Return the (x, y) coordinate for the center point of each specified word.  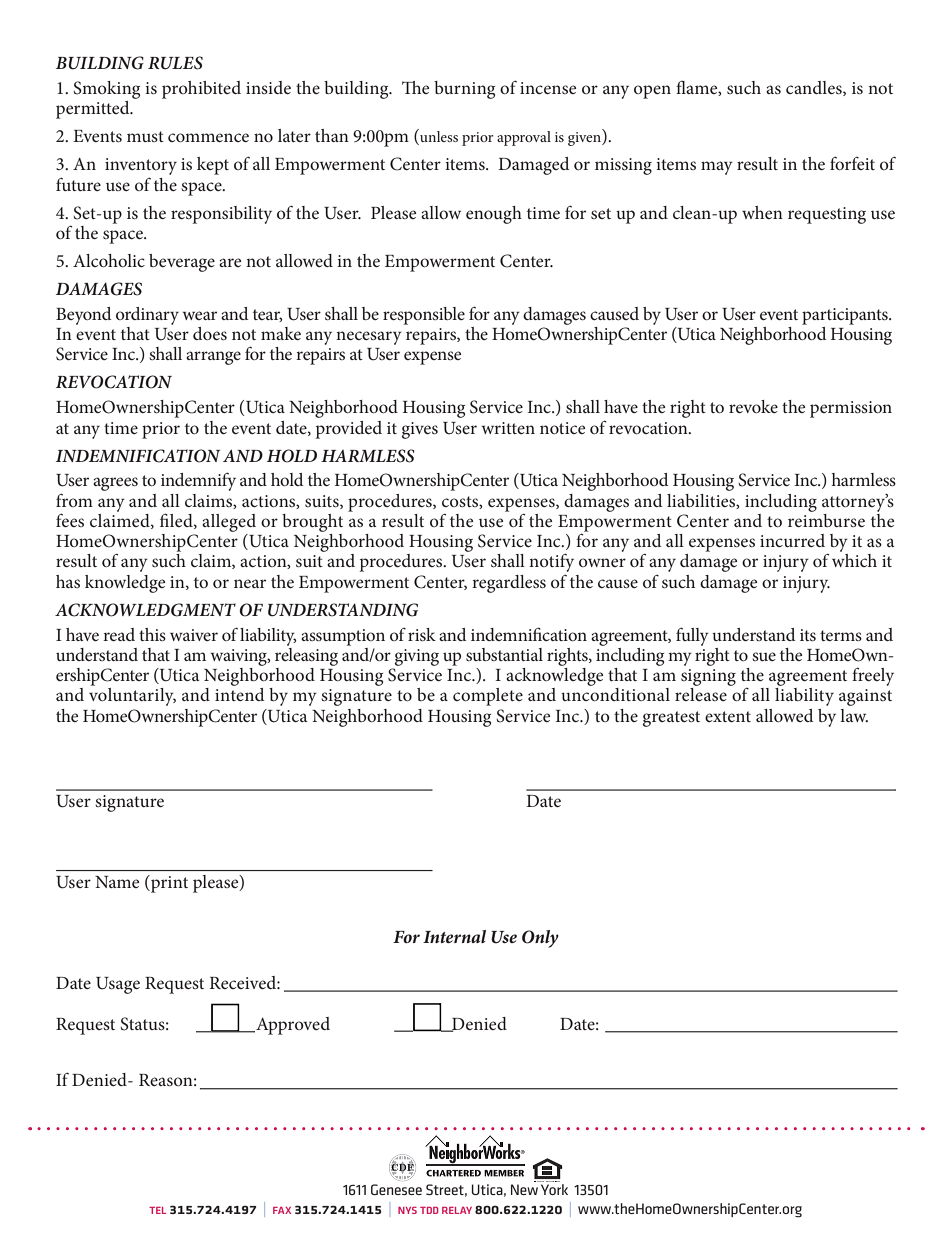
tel (157, 1210)
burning (464, 90)
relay (457, 1210)
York (554, 1189)
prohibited (201, 90)
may (717, 168)
